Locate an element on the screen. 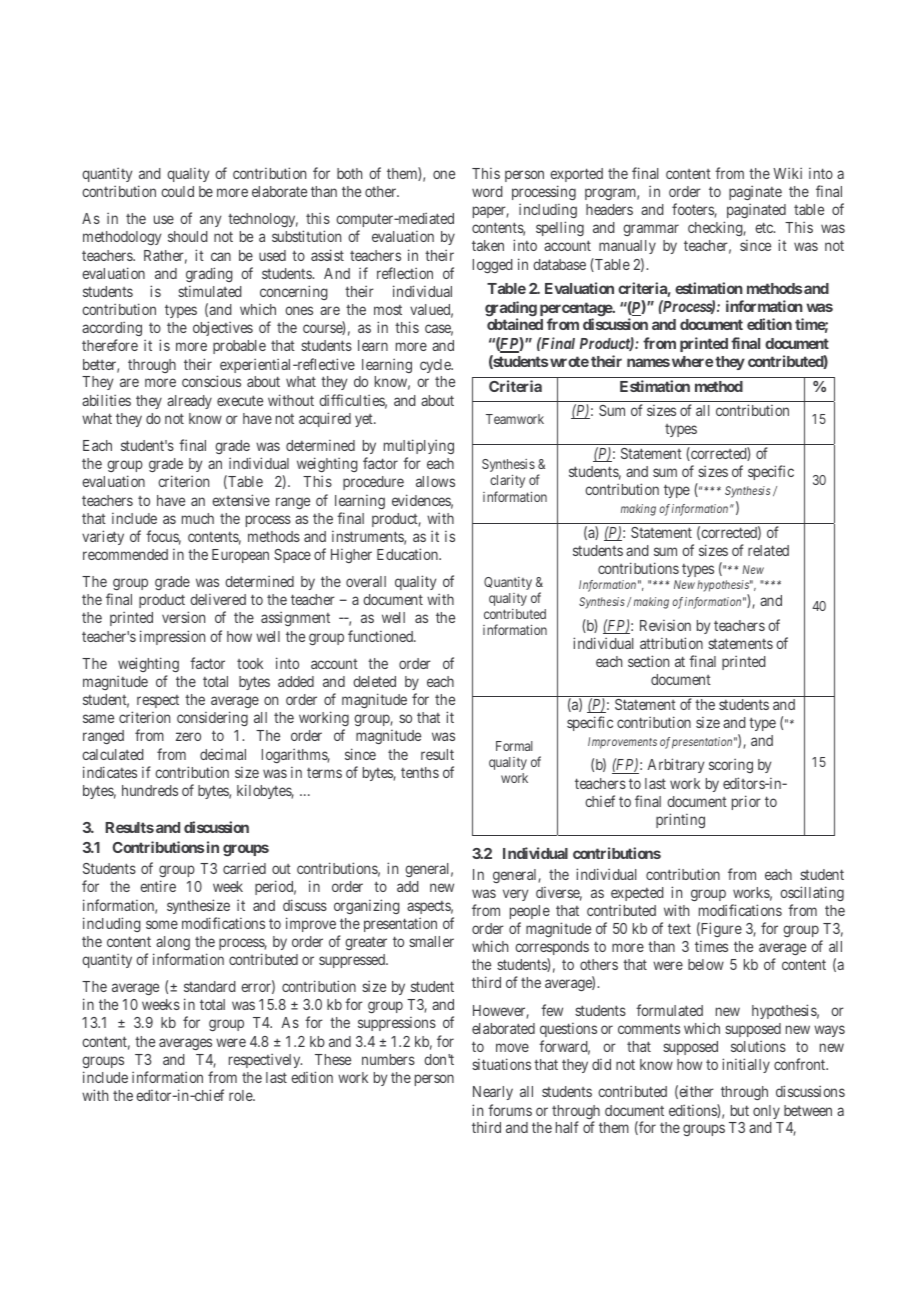 Image resolution: width=924 pixels, height=1308 pixels. word is located at coordinates (487, 191).
